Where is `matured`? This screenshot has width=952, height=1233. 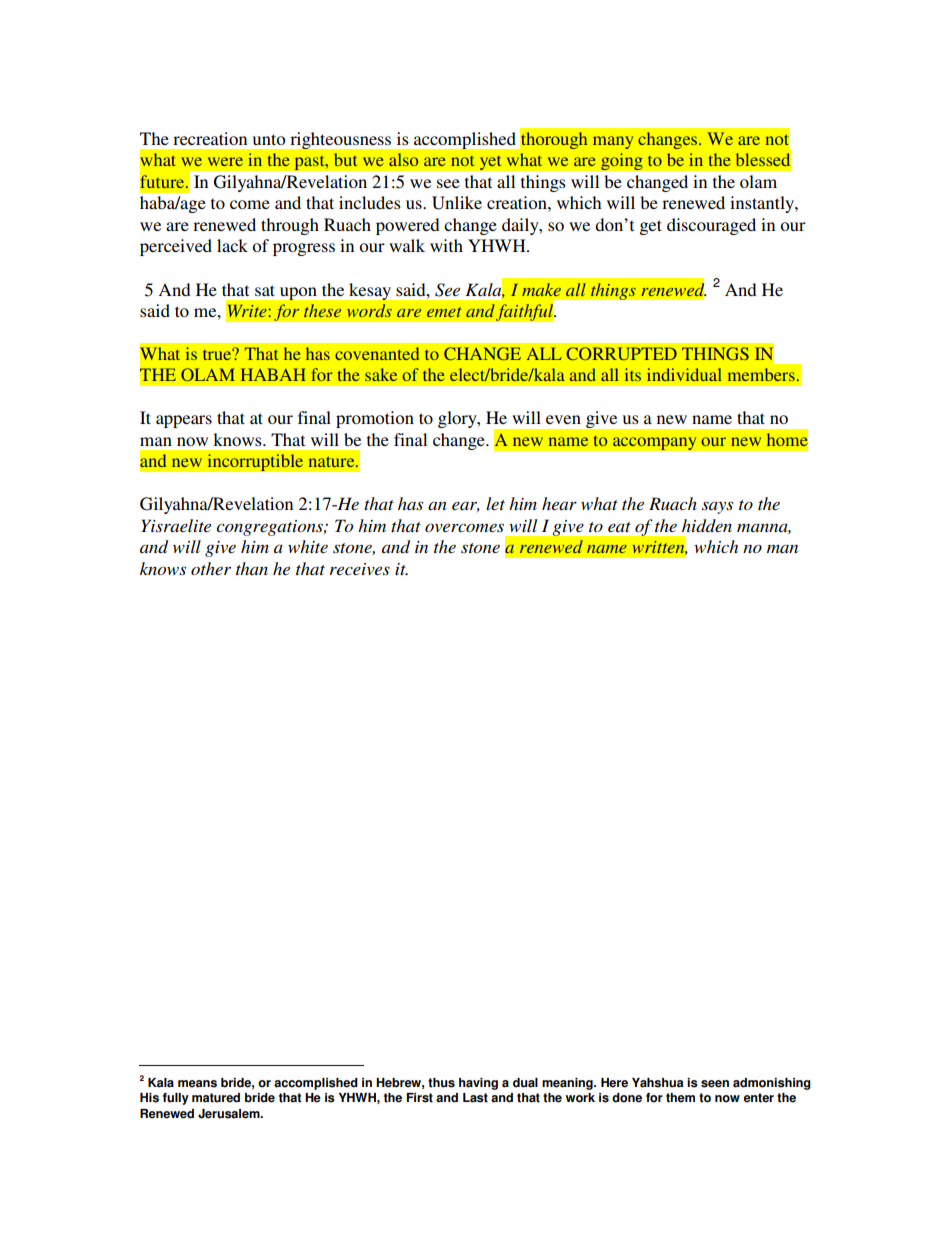 matured is located at coordinates (216, 1098).
